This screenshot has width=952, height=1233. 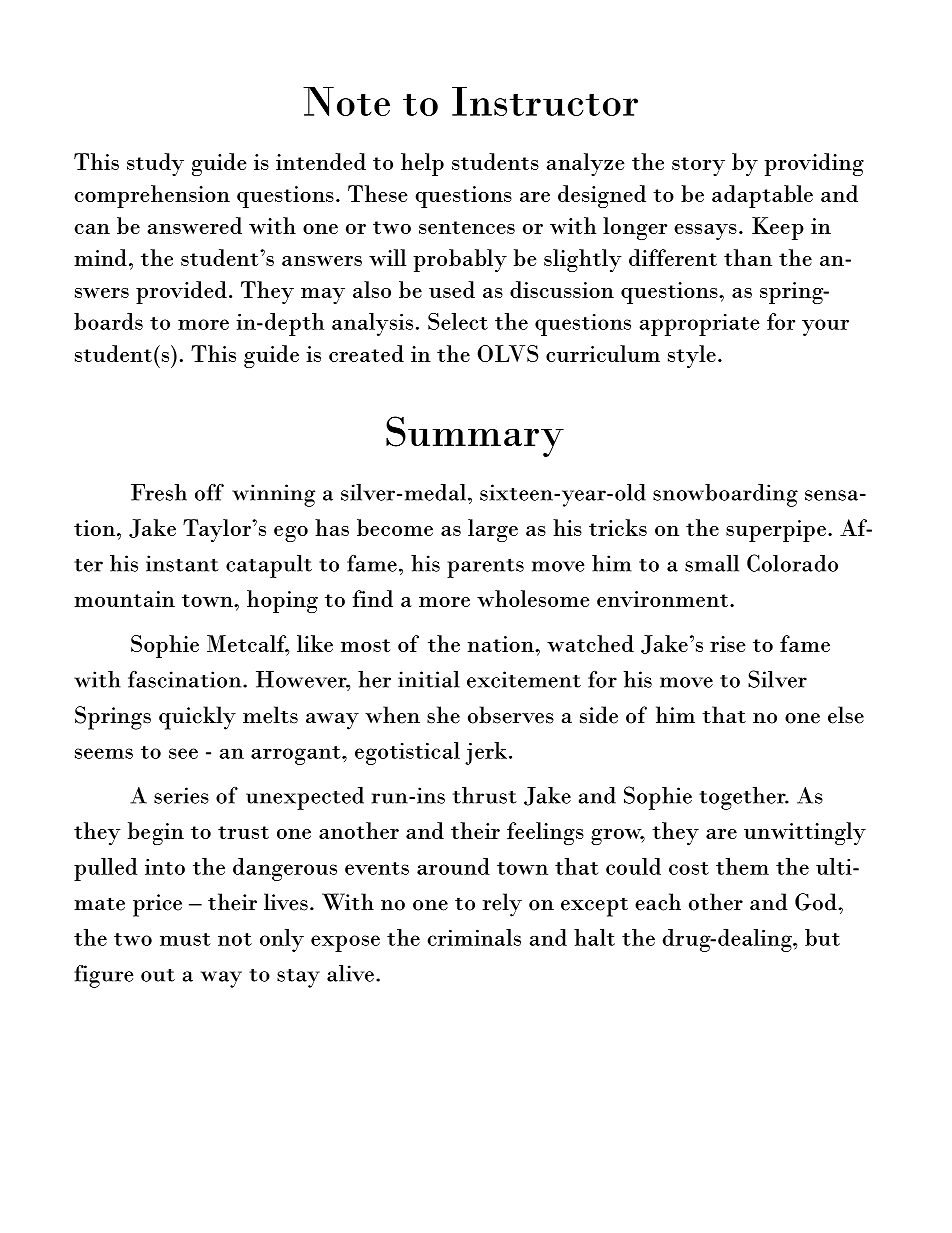 I want to click on must, so click(x=185, y=939).
